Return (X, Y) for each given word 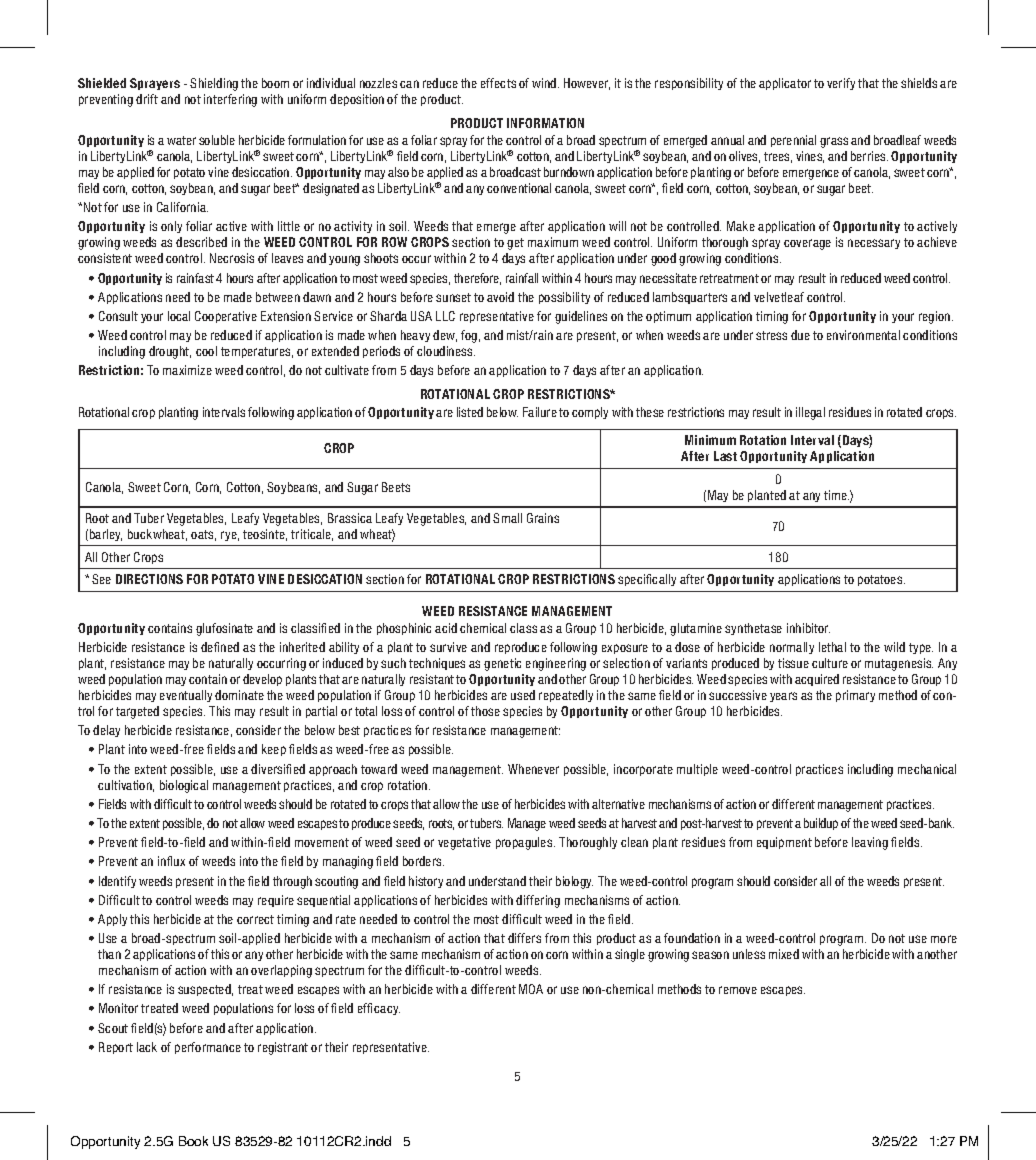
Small (507, 518)
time (836, 495)
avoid (500, 297)
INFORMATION (545, 123)
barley (106, 535)
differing (538, 901)
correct (255, 919)
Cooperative (226, 317)
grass (834, 142)
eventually (186, 696)
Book (193, 1141)
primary (855, 696)
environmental (863, 335)
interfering (230, 100)
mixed (784, 954)
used (523, 695)
